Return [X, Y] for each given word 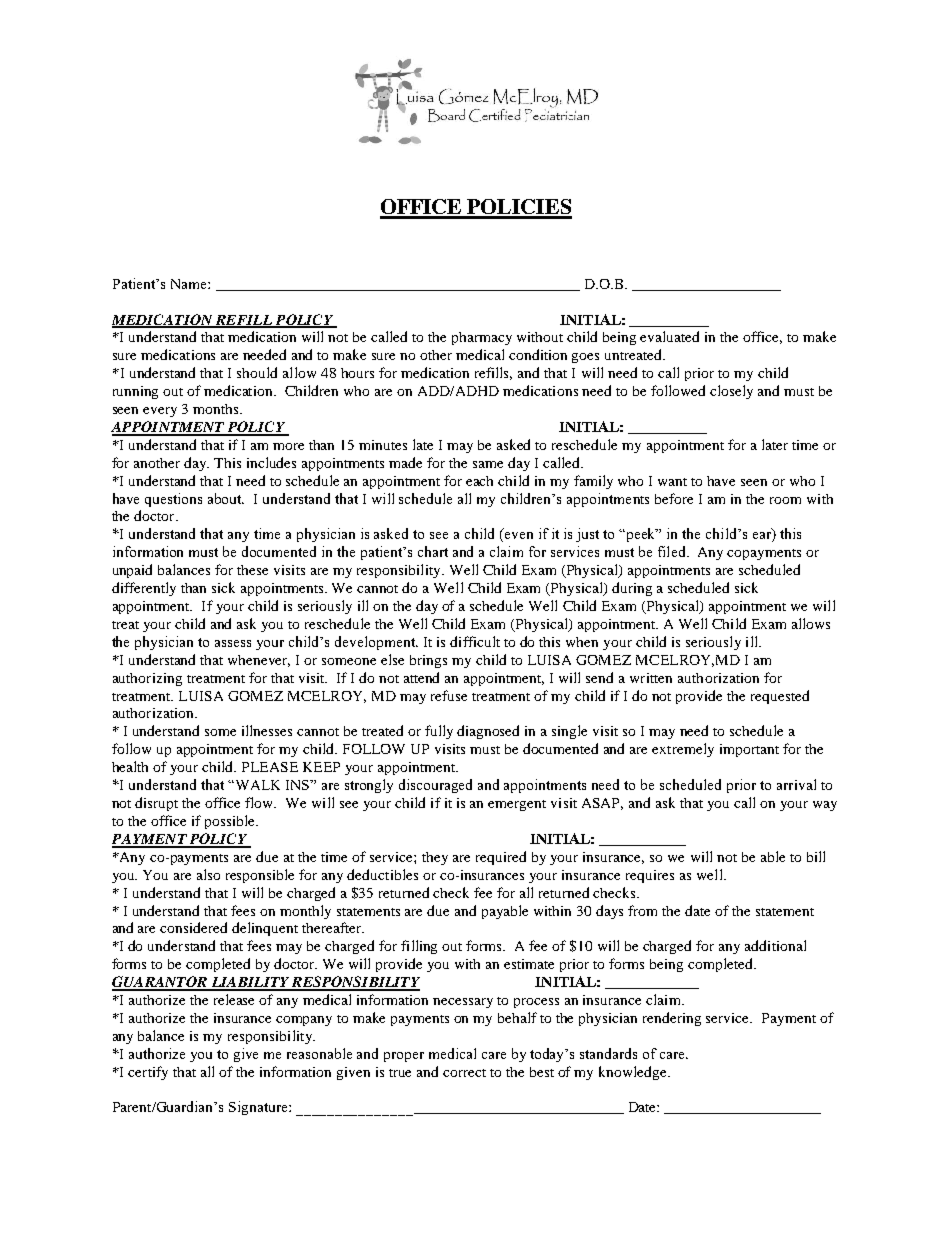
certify [148, 1073]
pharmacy [482, 338]
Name [190, 284]
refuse [449, 695]
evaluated [669, 336]
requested [780, 697]
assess [233, 643]
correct [464, 1073]
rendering [672, 1019]
